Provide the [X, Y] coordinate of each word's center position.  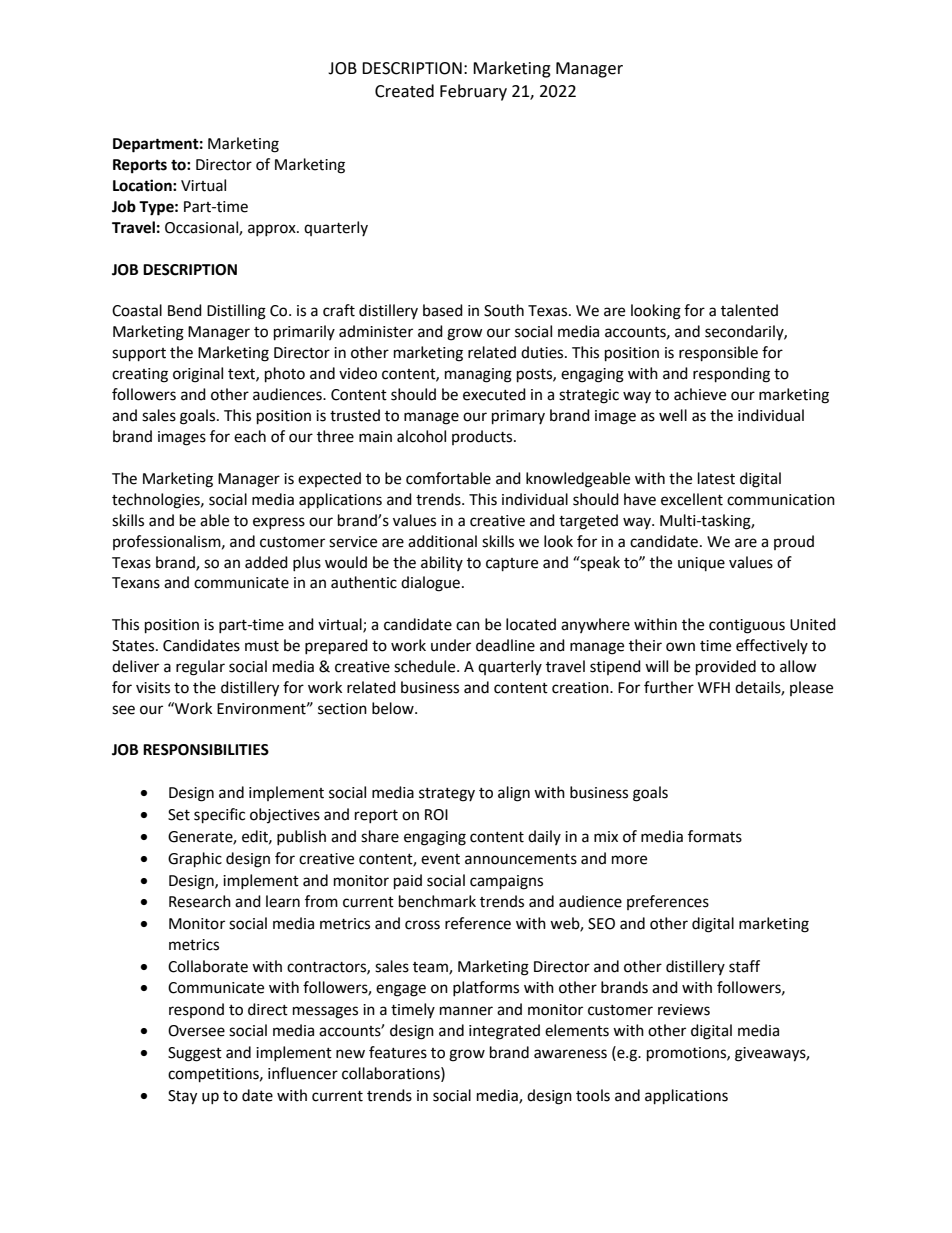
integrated [504, 1032]
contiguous [747, 626]
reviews [684, 1010]
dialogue [430, 584]
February [473, 92]
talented [749, 310]
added [266, 562]
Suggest [195, 1054]
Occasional [202, 228]
